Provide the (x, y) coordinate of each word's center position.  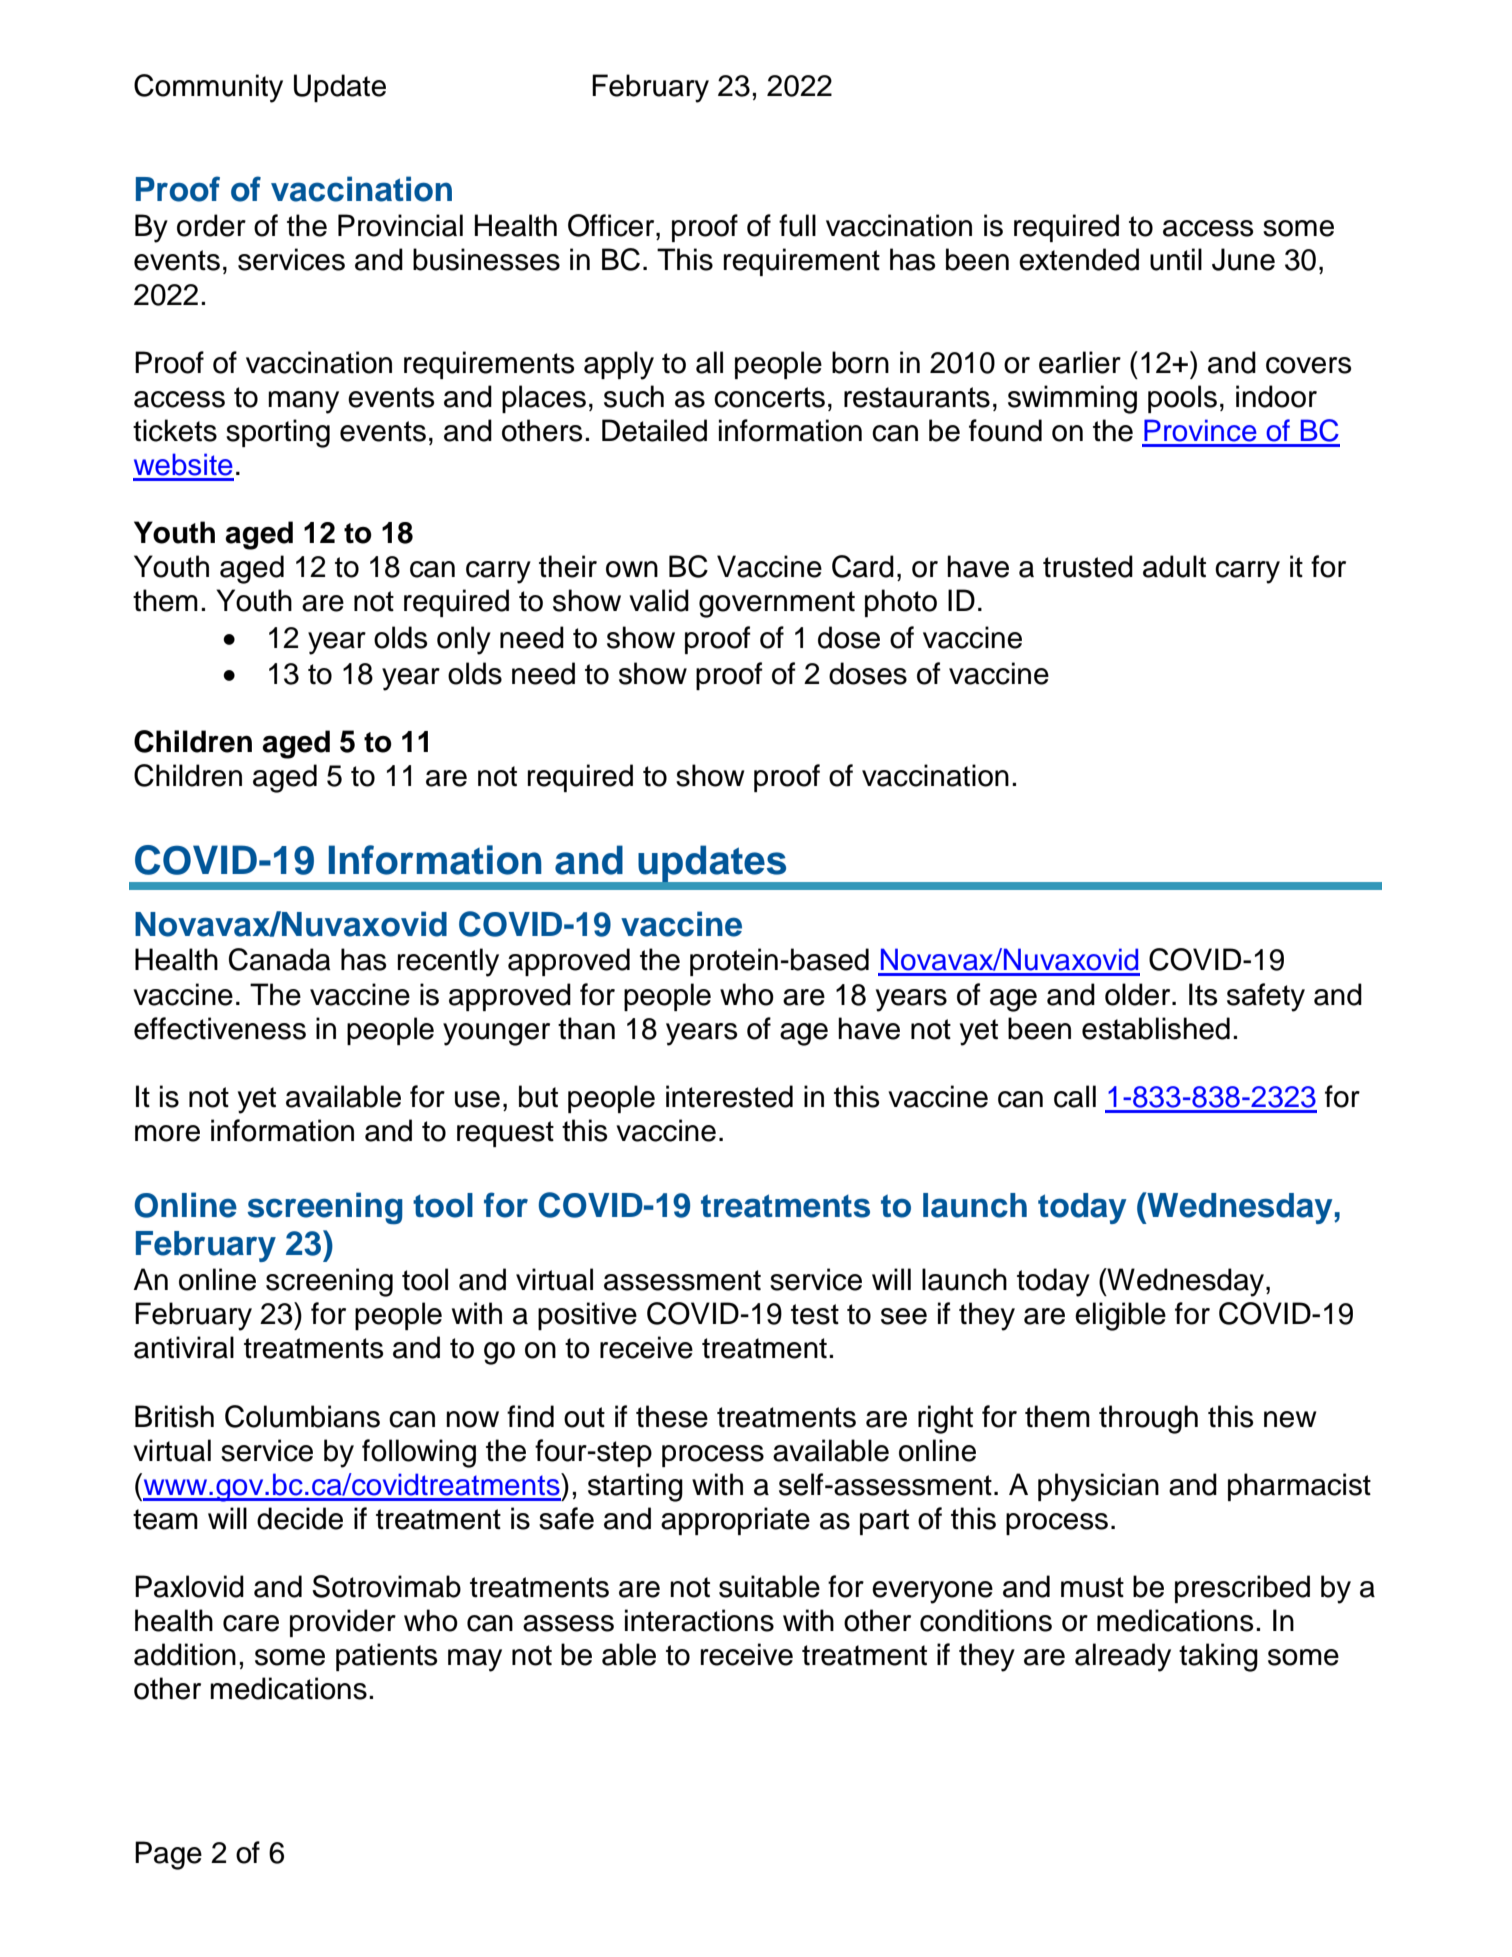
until (1176, 259)
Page (168, 1855)
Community (208, 88)
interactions (699, 1620)
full (797, 225)
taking (1218, 1657)
